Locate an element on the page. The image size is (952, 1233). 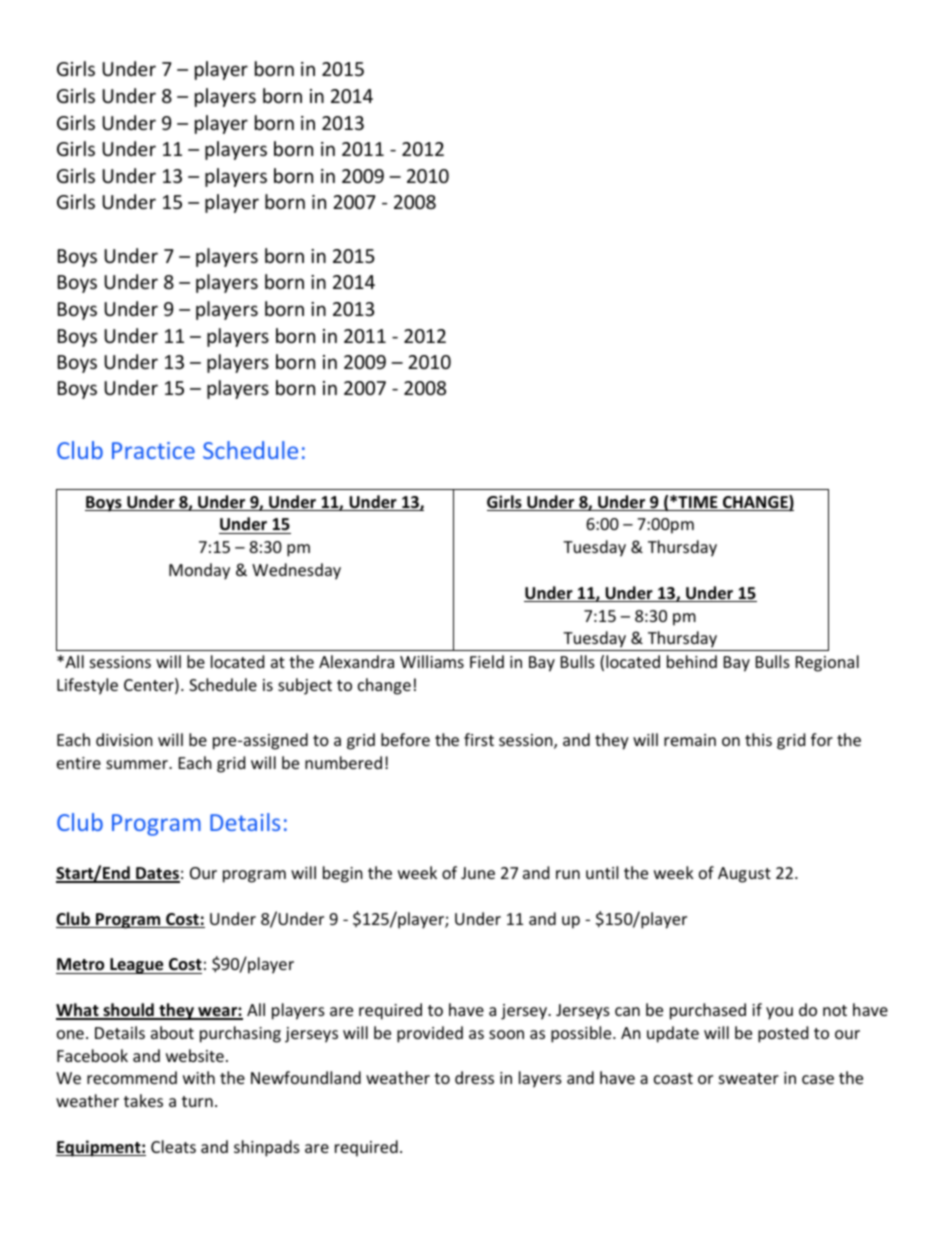
Practice is located at coordinates (153, 450).
